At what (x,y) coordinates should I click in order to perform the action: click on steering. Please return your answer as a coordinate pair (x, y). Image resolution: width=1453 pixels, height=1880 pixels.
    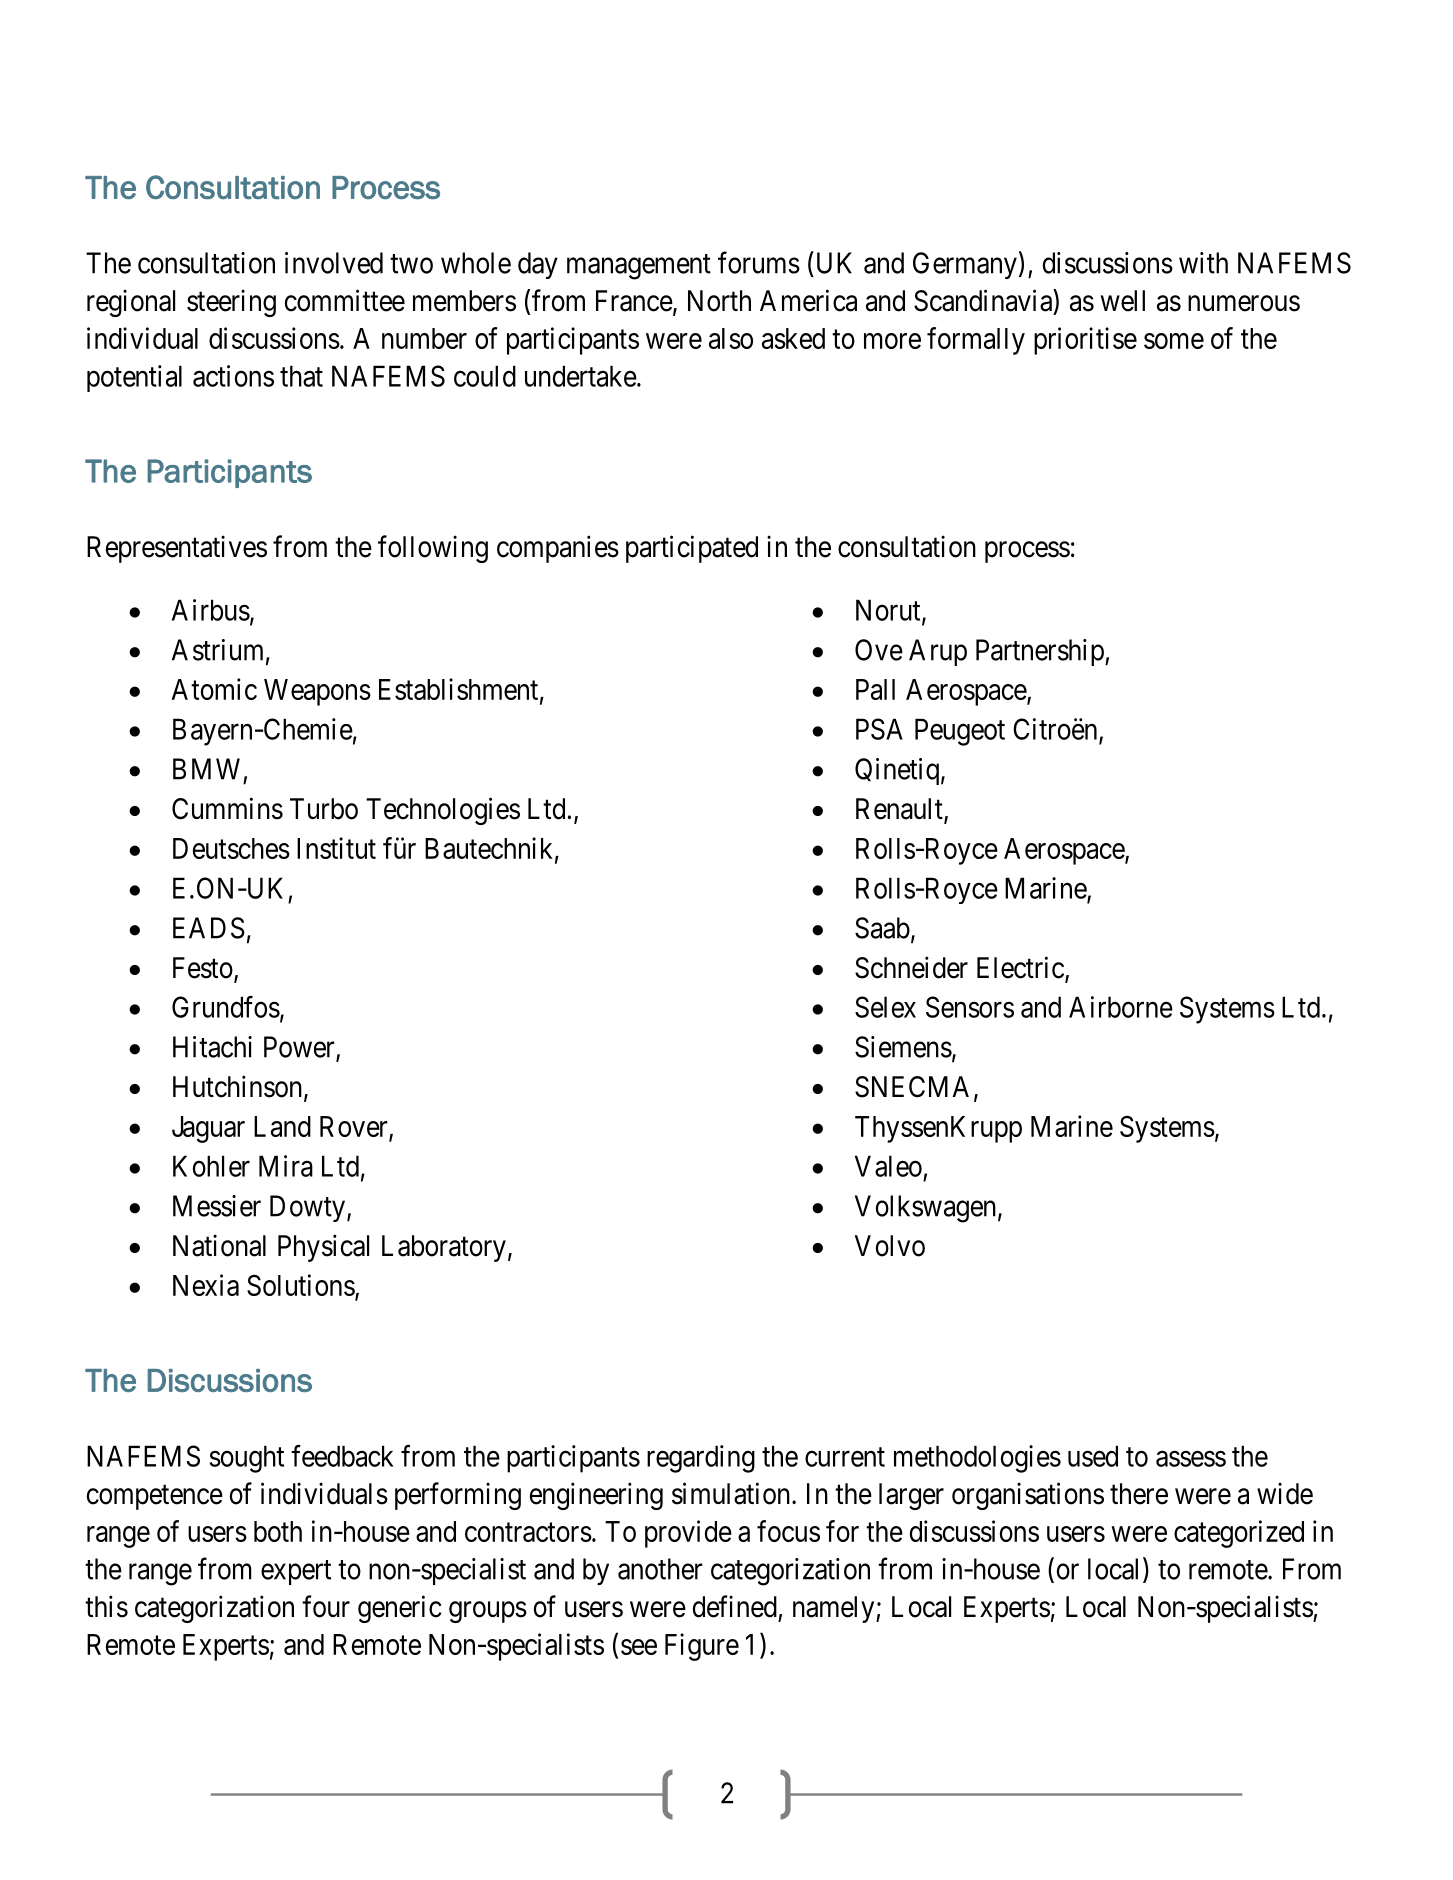
    Looking at the image, I should click on (231, 303).
